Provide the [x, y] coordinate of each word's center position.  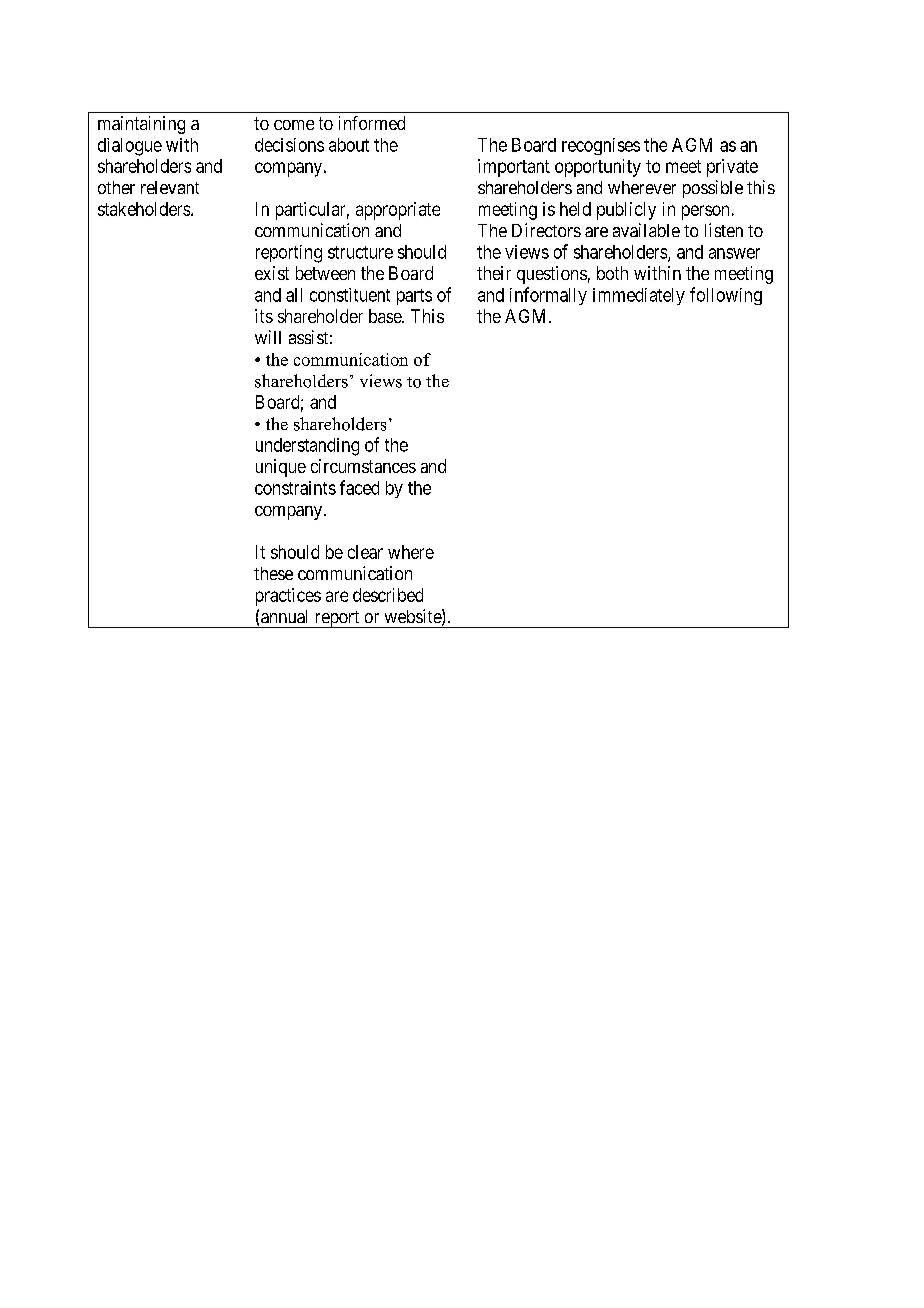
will [268, 337]
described [388, 595]
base [386, 316]
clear [365, 552]
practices [288, 597]
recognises [601, 146]
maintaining [141, 125]
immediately [639, 296]
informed [372, 123]
